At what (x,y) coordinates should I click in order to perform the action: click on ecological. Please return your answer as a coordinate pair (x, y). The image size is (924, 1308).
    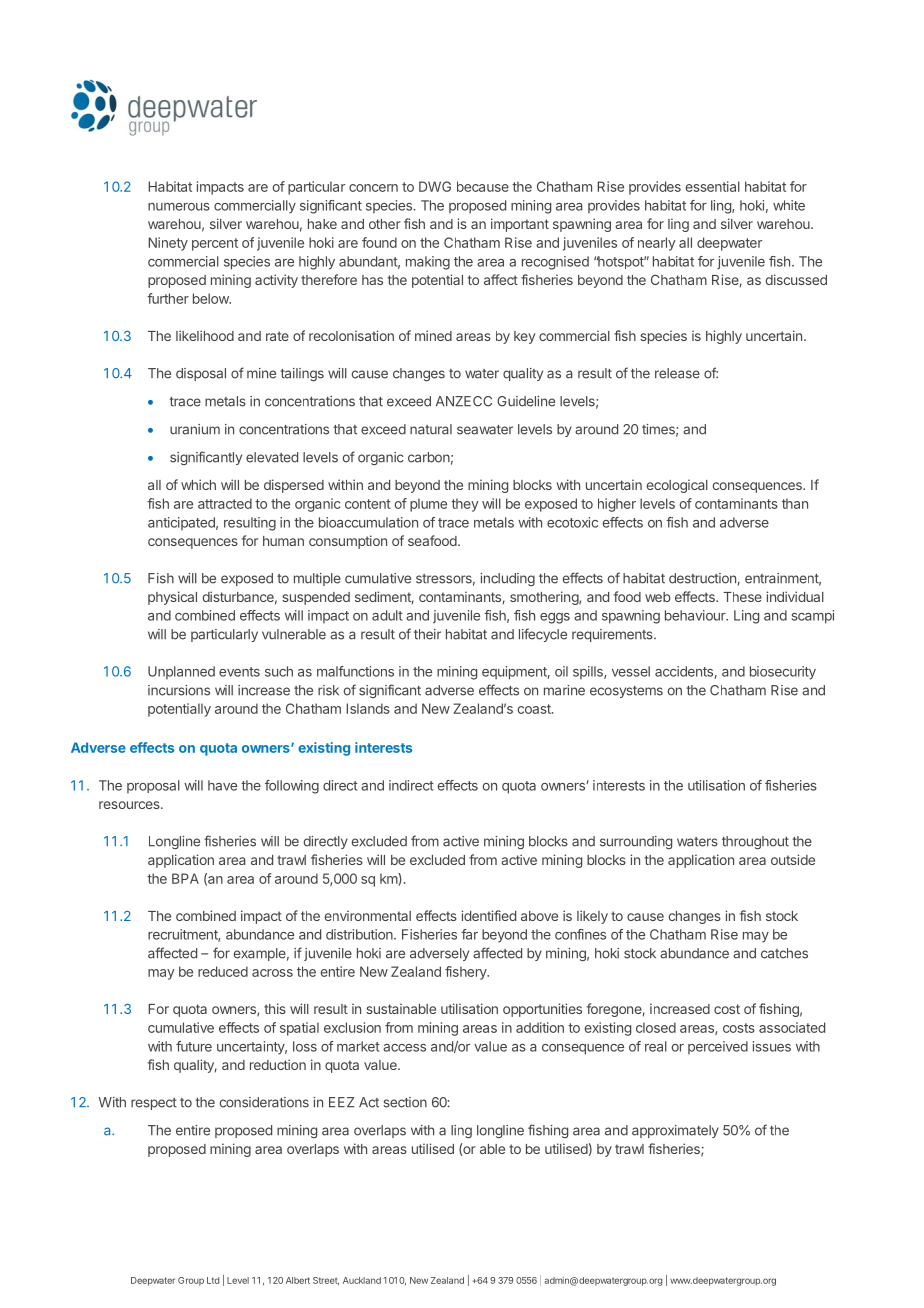
    Looking at the image, I should click on (677, 486).
